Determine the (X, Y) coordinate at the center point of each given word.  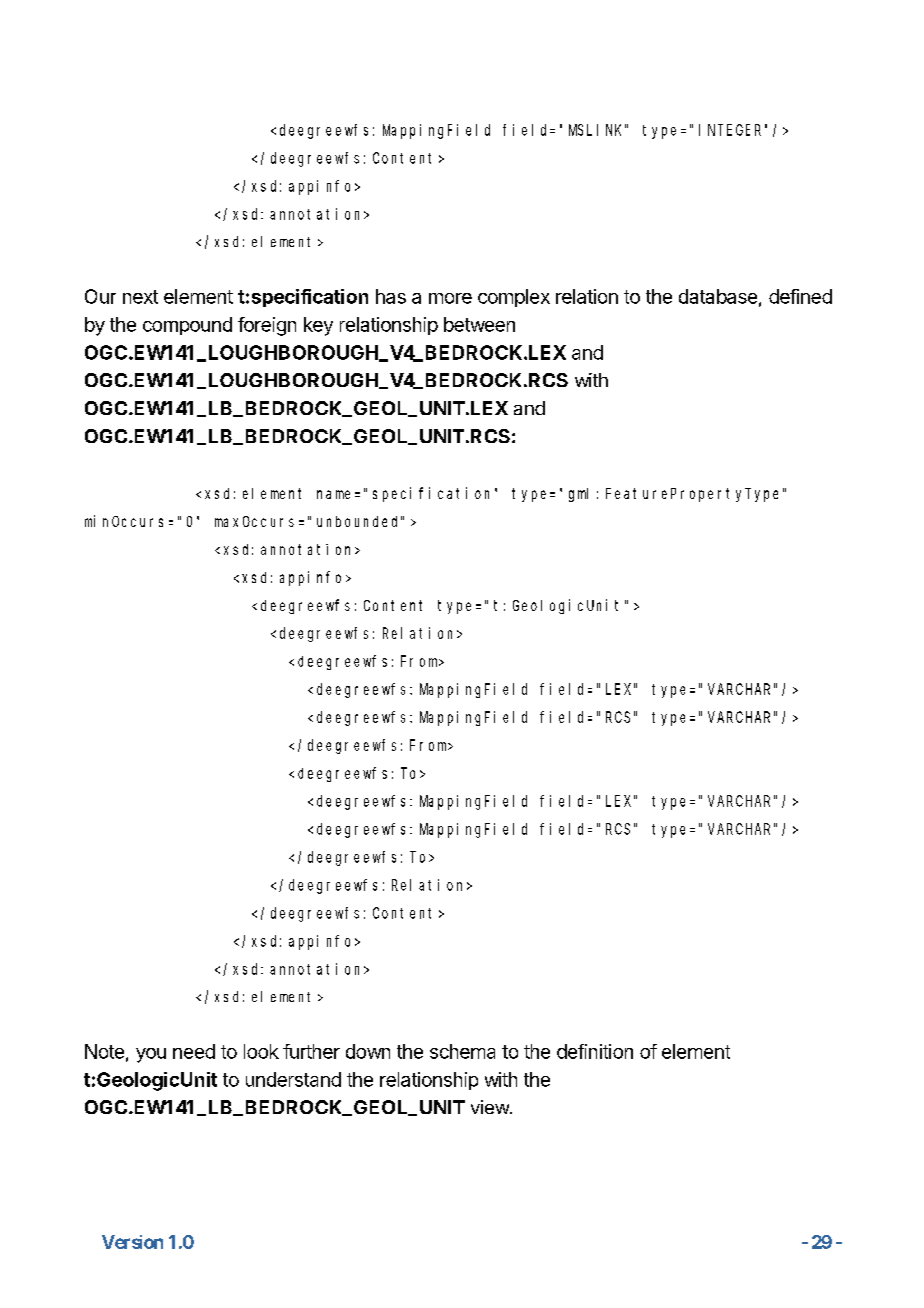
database (718, 296)
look (261, 1051)
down (368, 1051)
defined (800, 296)
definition (595, 1051)
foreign (267, 326)
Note (104, 1051)
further (311, 1051)
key (318, 326)
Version (132, 1242)
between (479, 324)
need (194, 1051)
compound (187, 326)
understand (293, 1079)
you (151, 1055)
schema (462, 1051)
